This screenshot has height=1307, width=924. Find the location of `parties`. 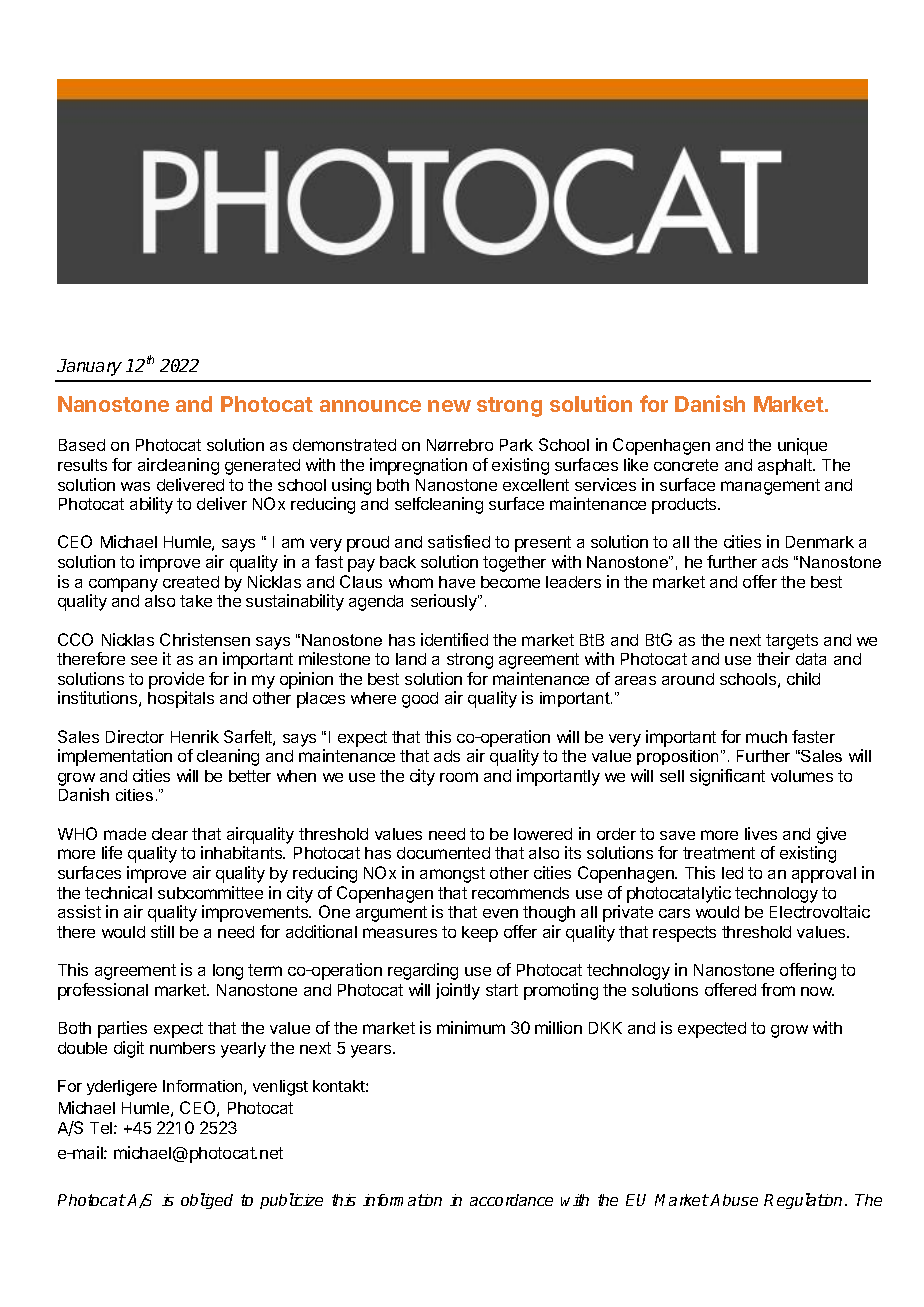

parties is located at coordinates (122, 1029).
